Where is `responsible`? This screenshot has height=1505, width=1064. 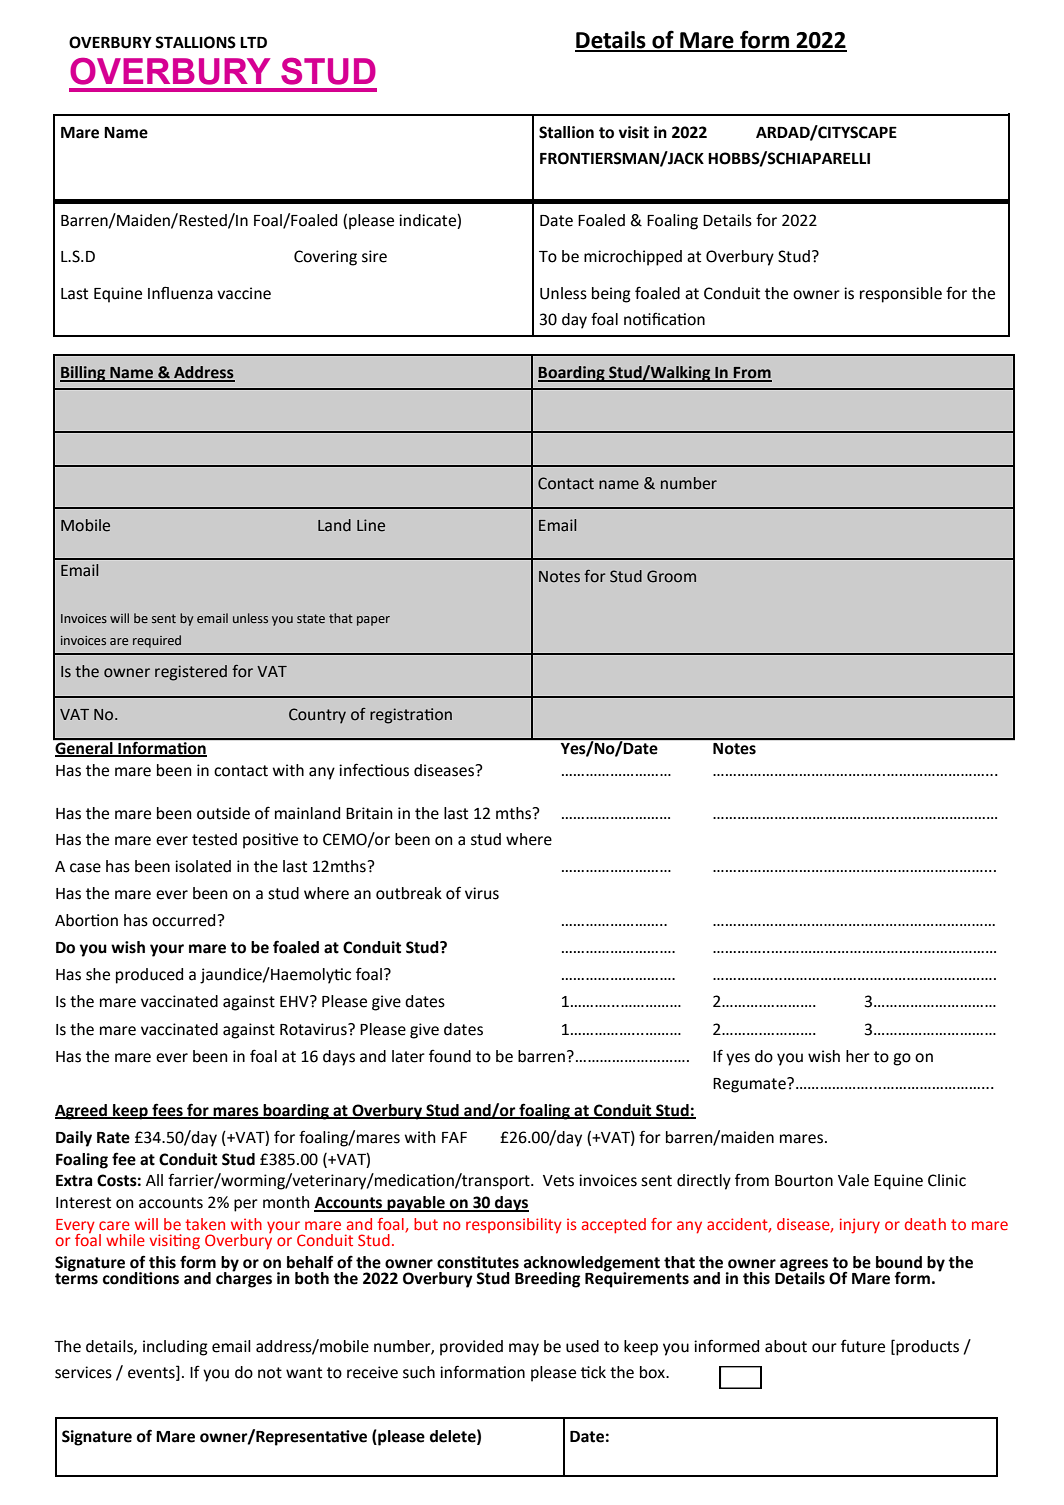
responsible is located at coordinates (901, 295).
